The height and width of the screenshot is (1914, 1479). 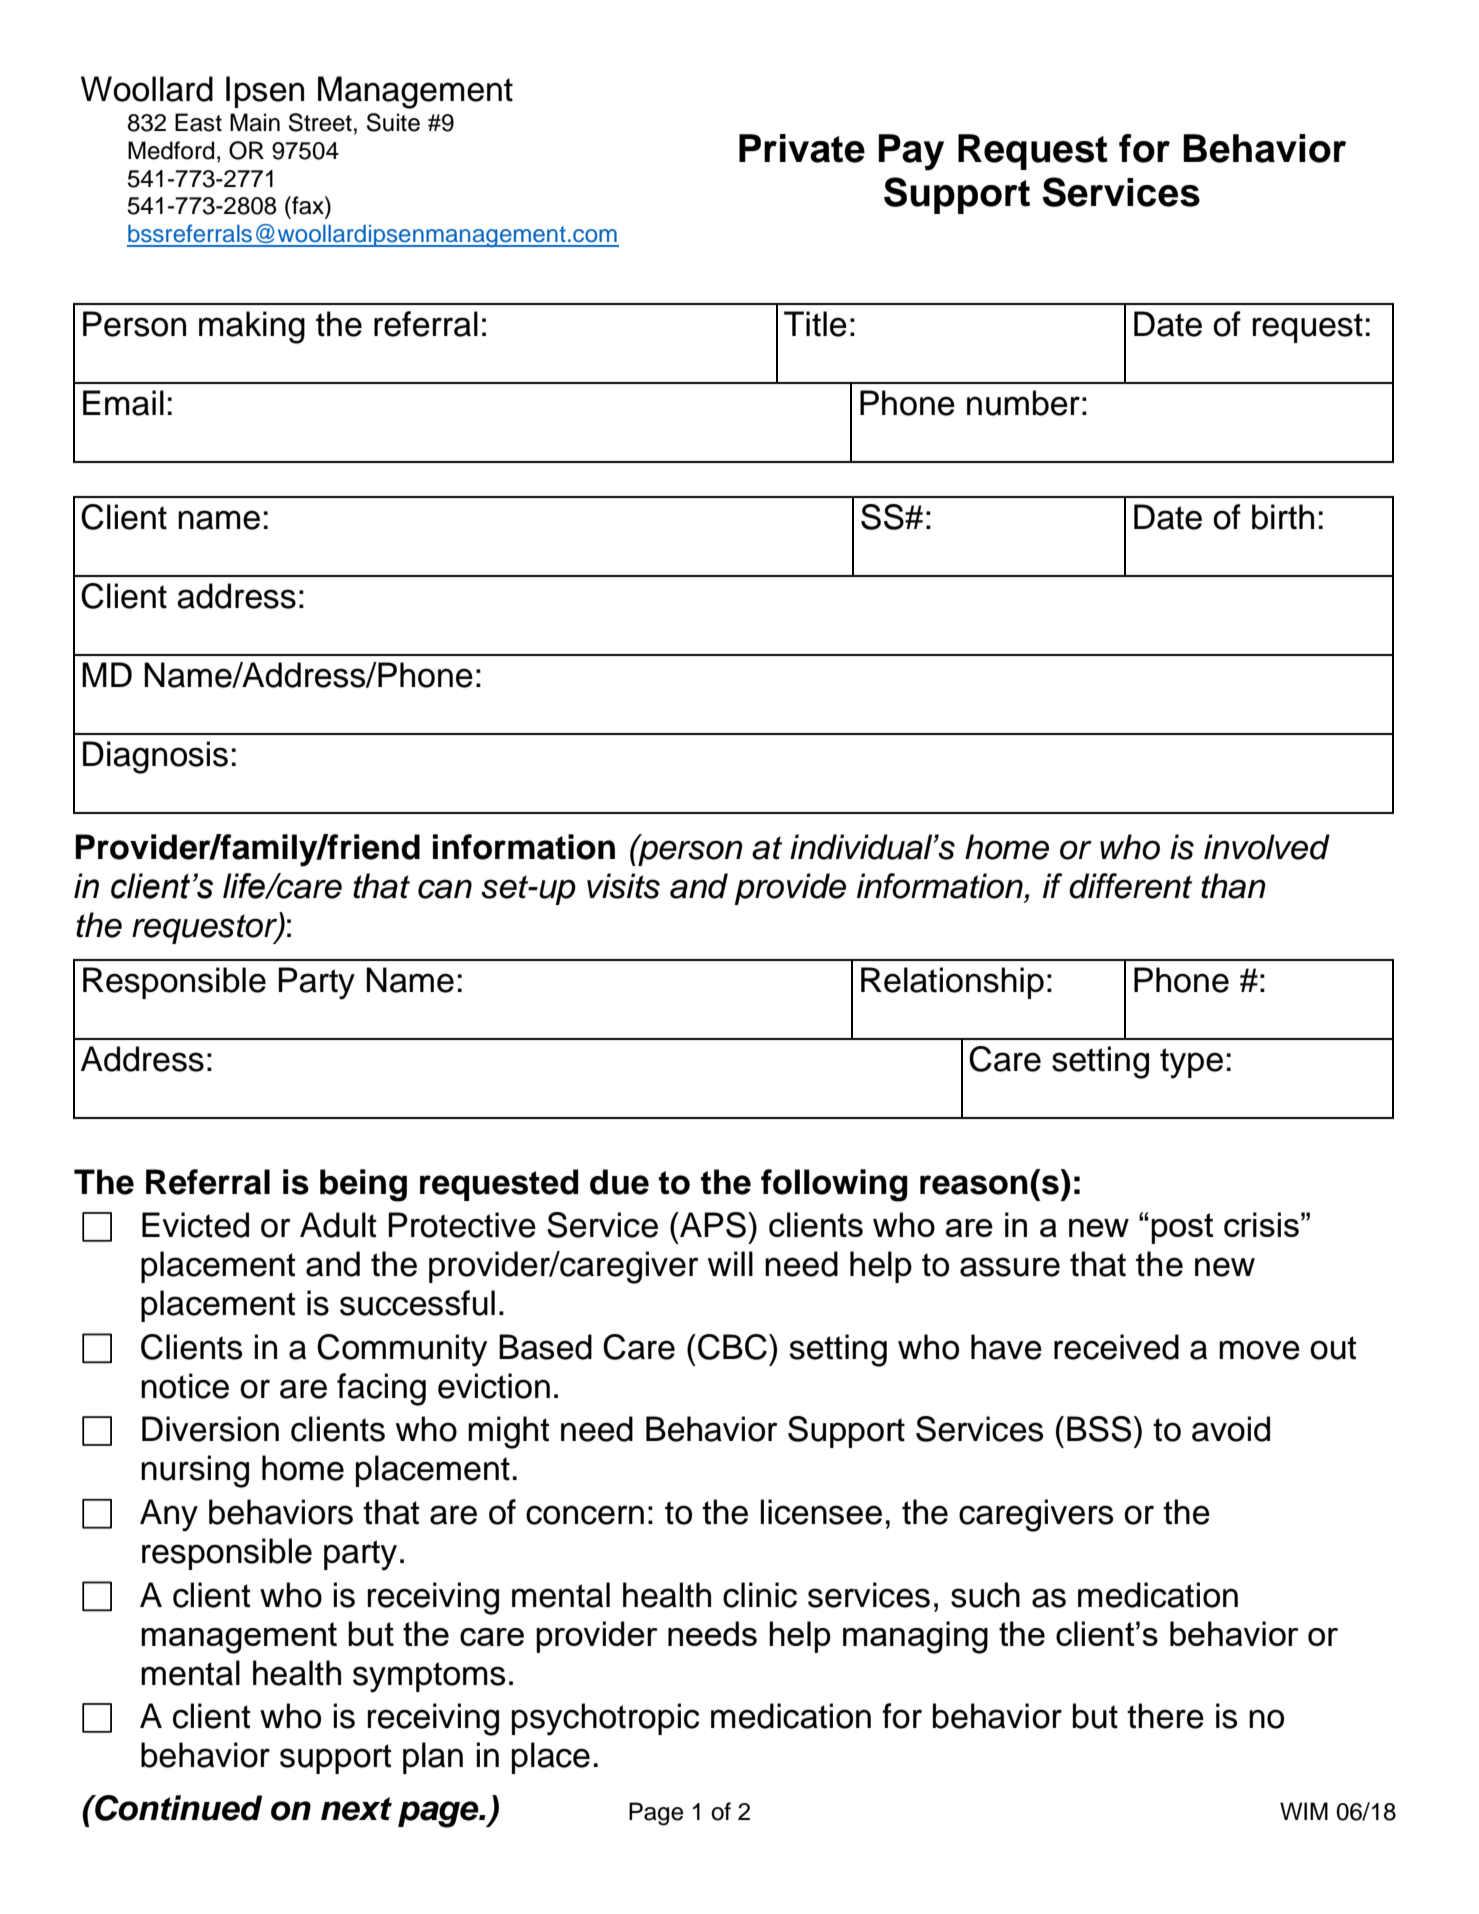 What do you see at coordinates (1233, 886) in the screenshot?
I see `than` at bounding box center [1233, 886].
